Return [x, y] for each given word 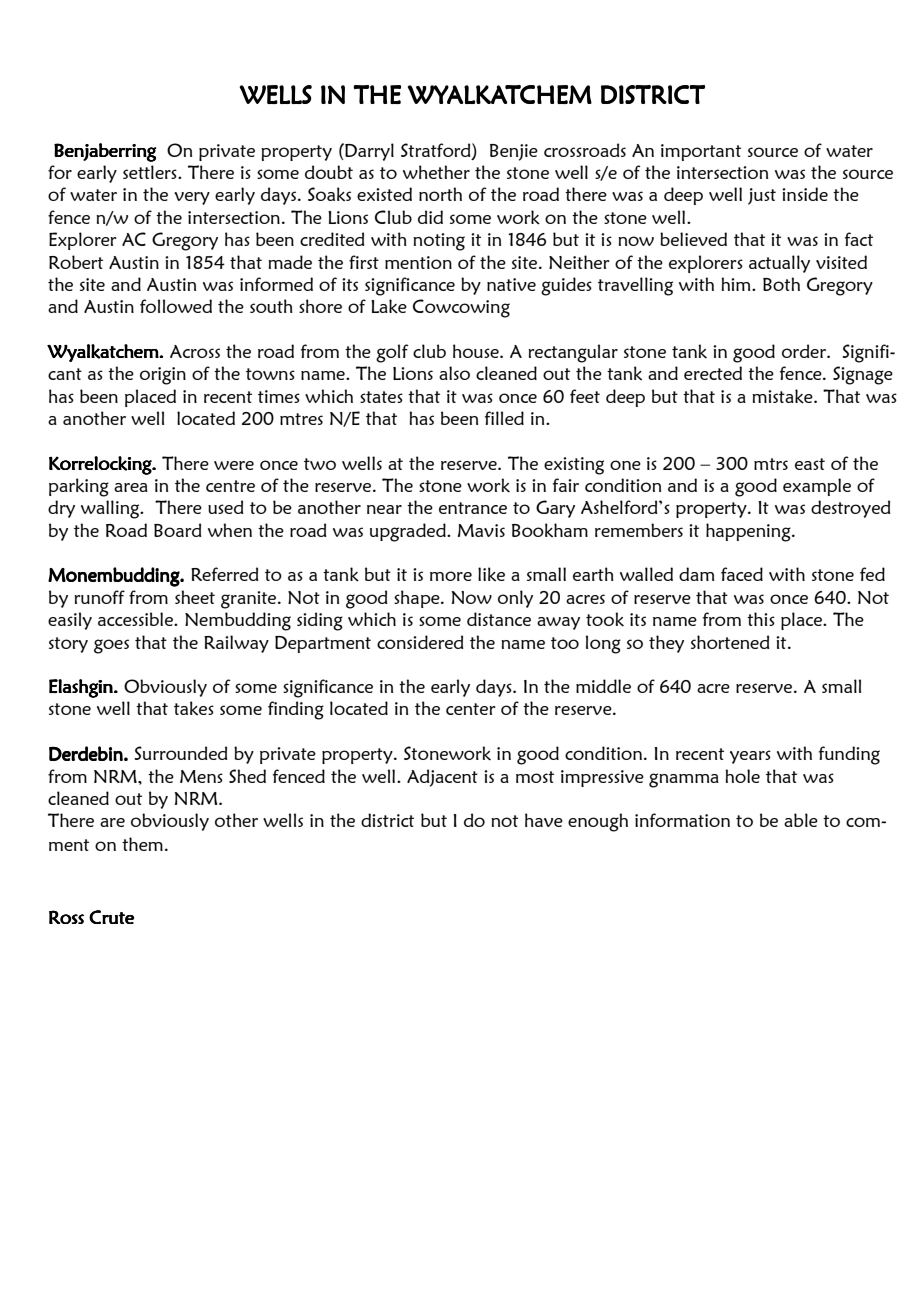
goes [111, 646]
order [805, 351]
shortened [730, 642]
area [131, 487]
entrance [473, 508]
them [142, 844]
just [762, 196]
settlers [151, 172]
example [817, 487]
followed [176, 306]
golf [392, 353]
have [544, 820]
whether [436, 172]
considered [420, 642]
